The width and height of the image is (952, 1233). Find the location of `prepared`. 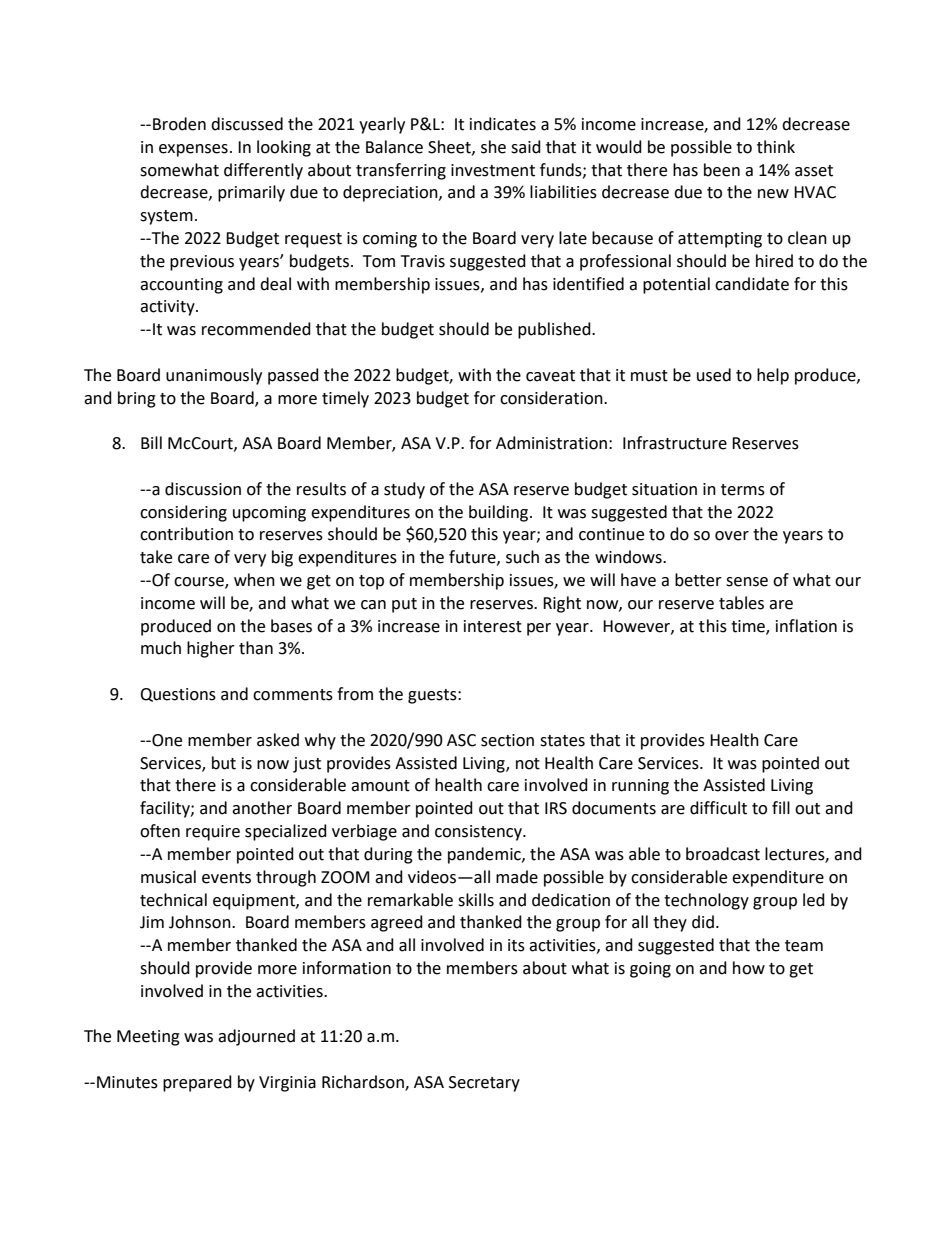

prepared is located at coordinates (197, 1083).
